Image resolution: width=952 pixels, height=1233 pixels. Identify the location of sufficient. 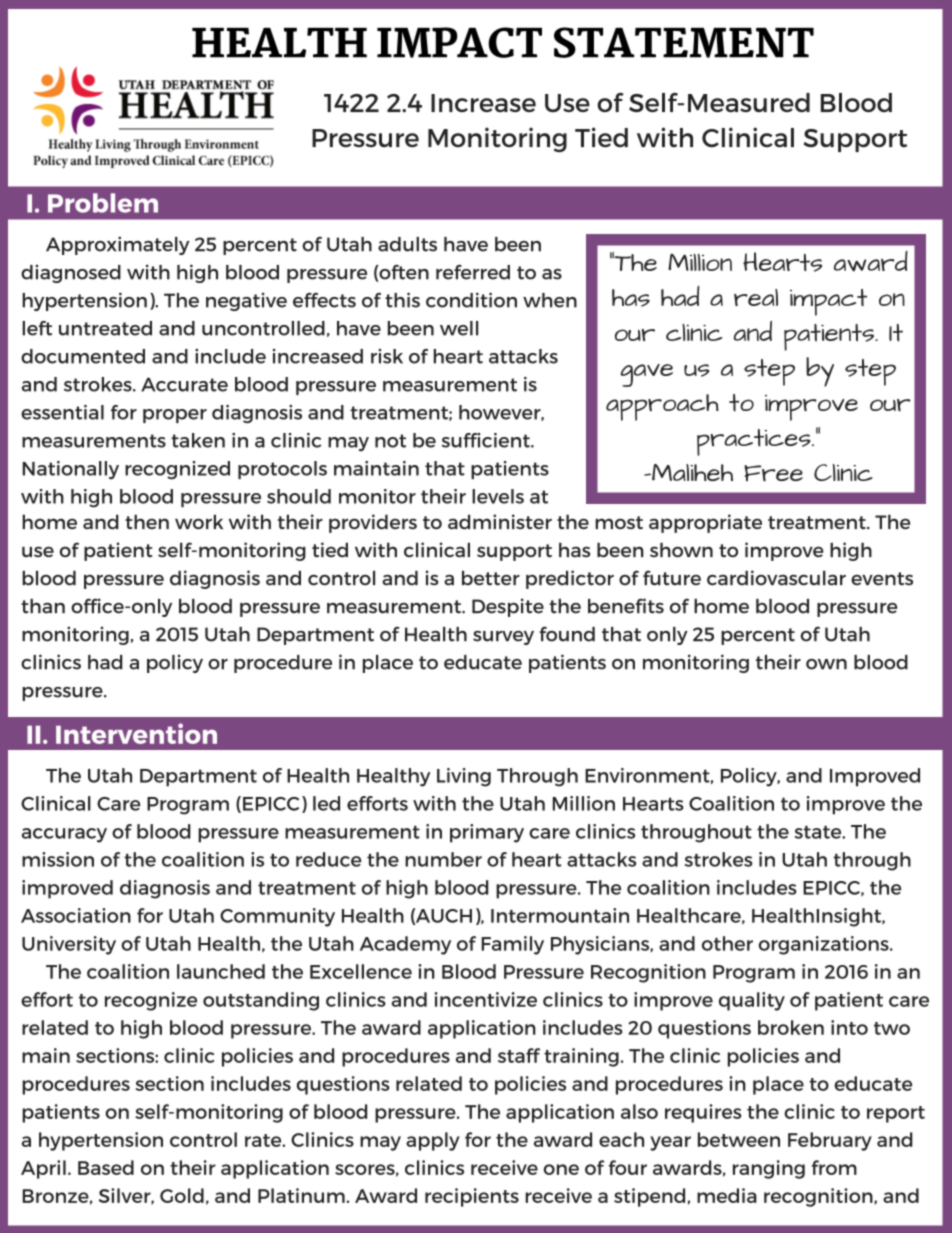
(487, 440).
